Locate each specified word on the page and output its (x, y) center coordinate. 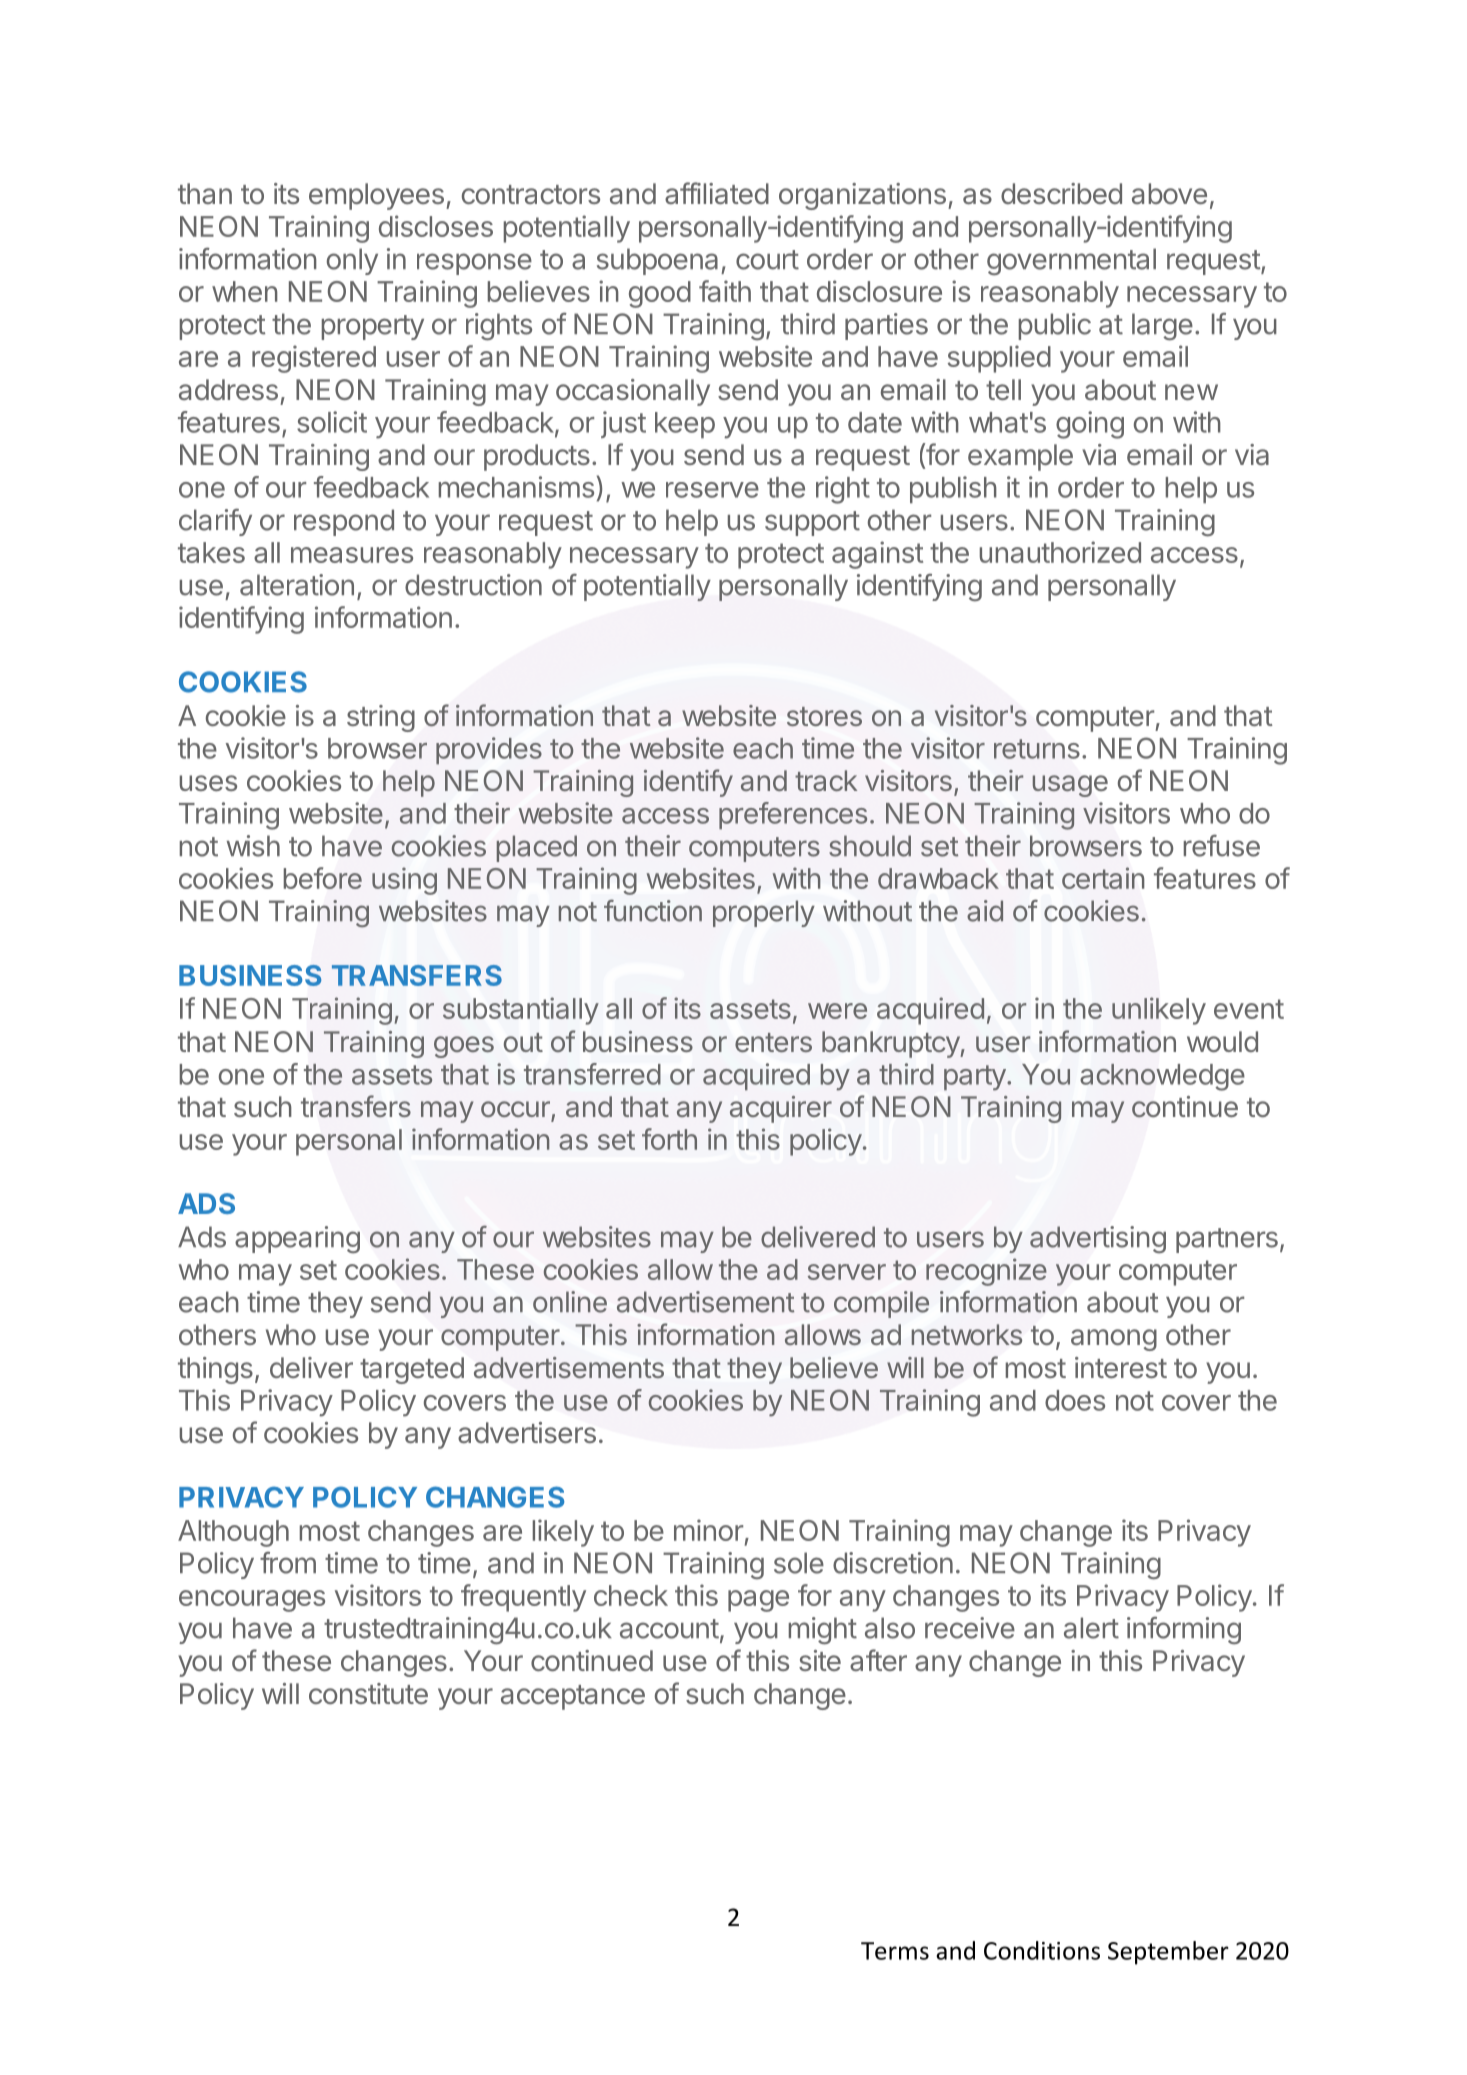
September (1168, 1953)
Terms (895, 1951)
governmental (1071, 262)
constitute (368, 1693)
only (352, 261)
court (767, 260)
